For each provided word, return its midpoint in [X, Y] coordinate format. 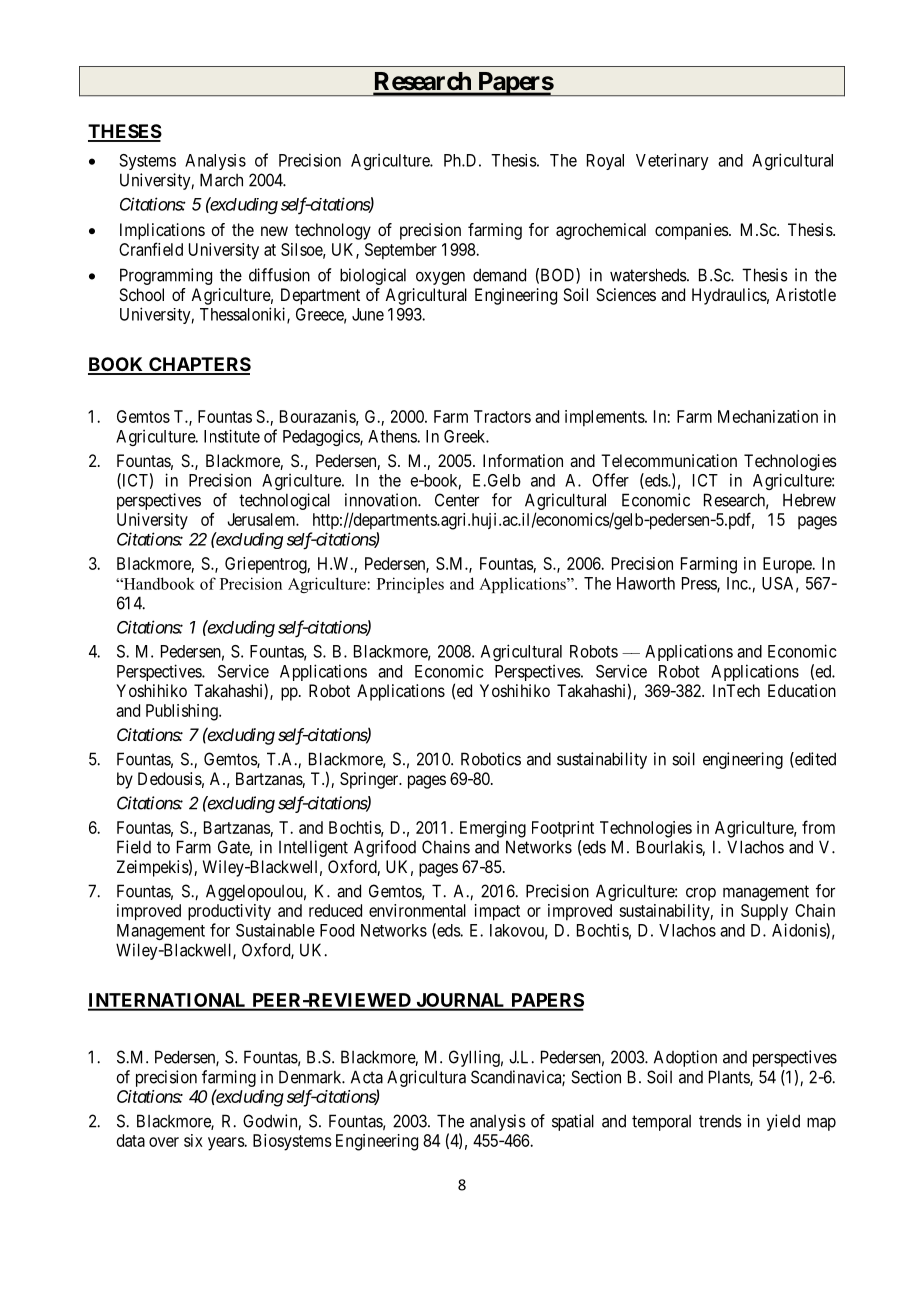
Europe [788, 565]
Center [457, 500]
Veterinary [672, 161]
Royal [605, 162]
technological [284, 501]
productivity [229, 912]
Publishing [183, 712]
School [141, 294]
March [221, 180]
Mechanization [768, 416]
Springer [370, 780]
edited [814, 760]
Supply [764, 912]
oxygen [440, 278]
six [193, 1140]
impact [497, 912]
